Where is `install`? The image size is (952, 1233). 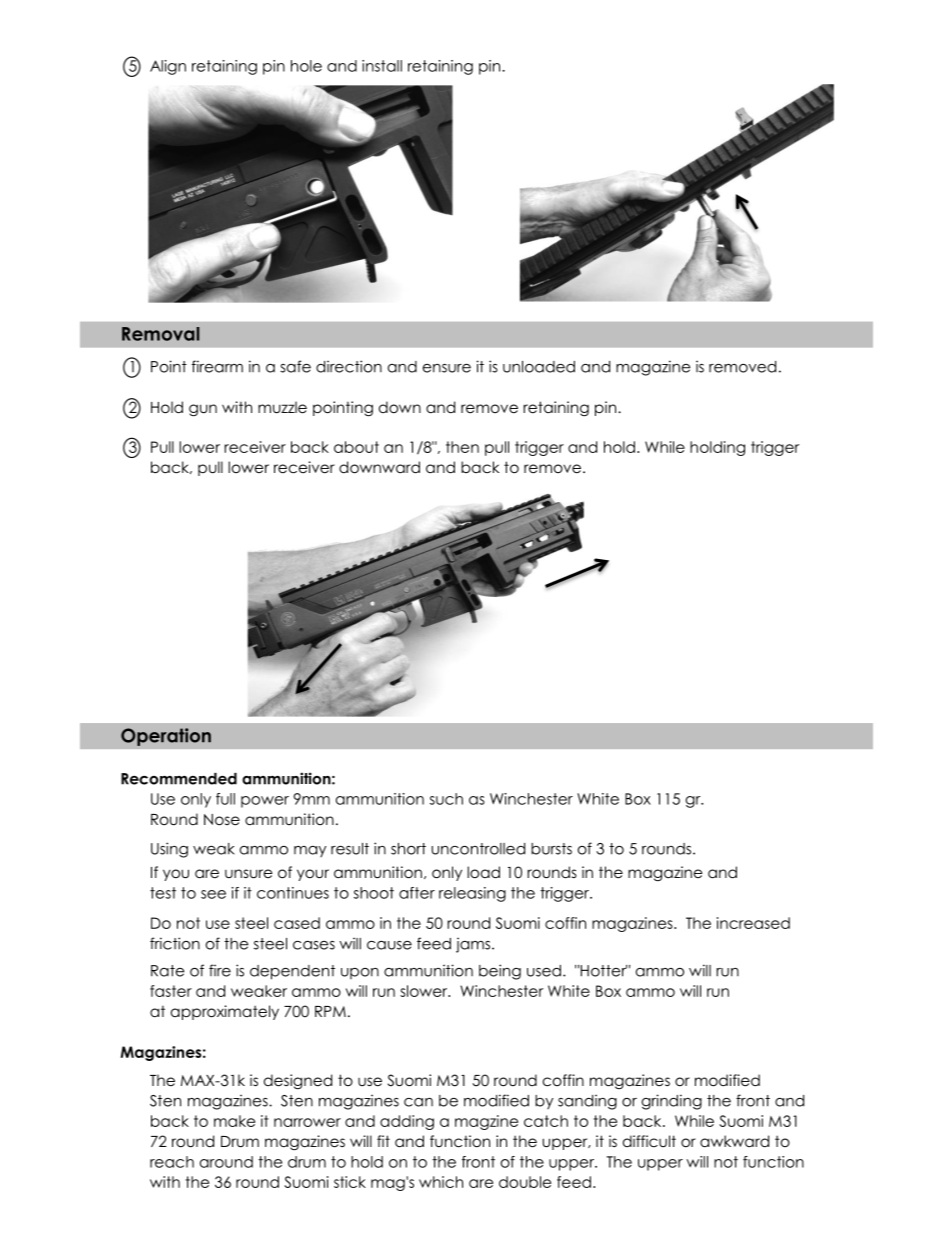
install is located at coordinates (382, 66).
